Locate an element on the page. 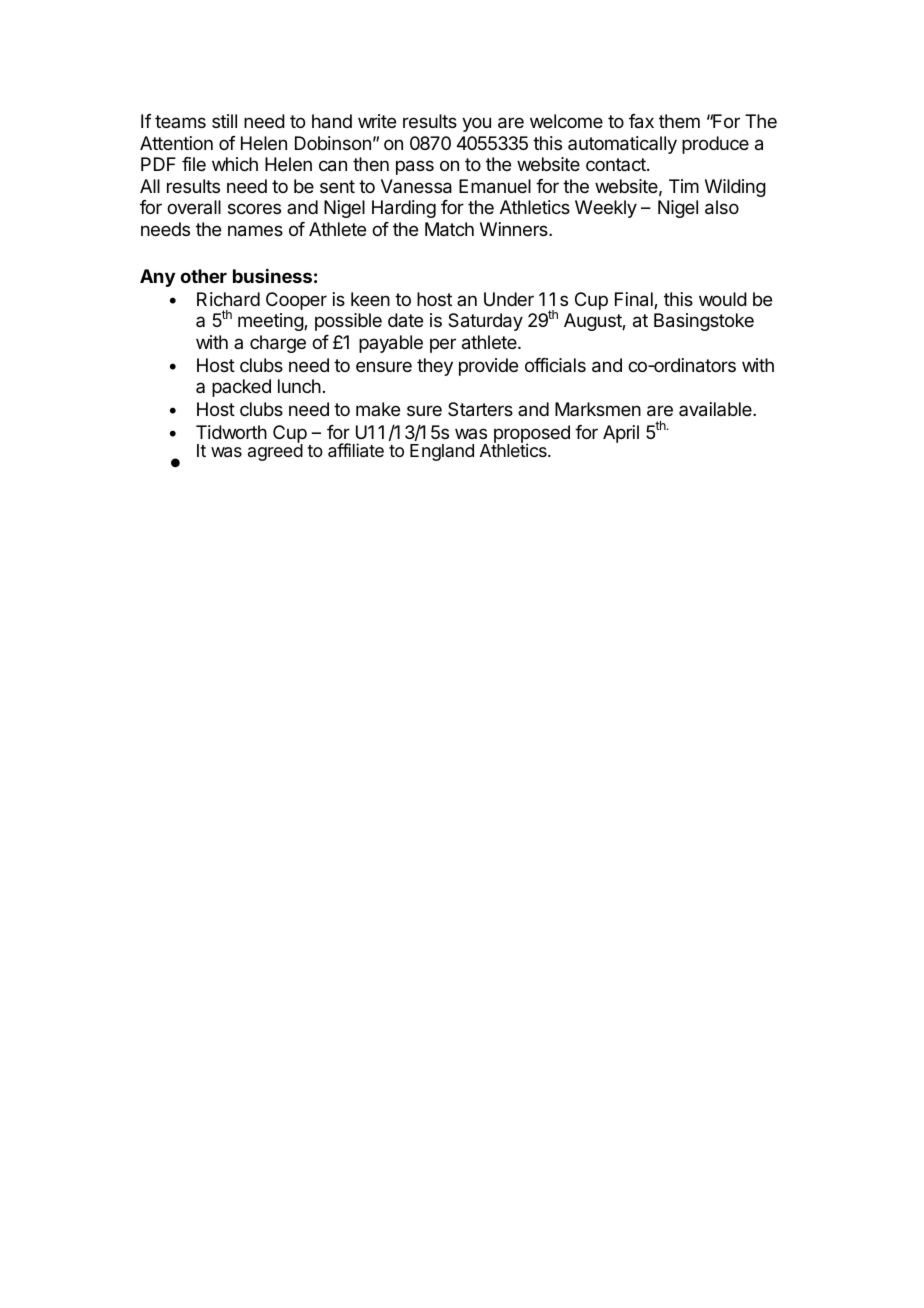 The width and height of the image is (924, 1308). would is located at coordinates (723, 299).
